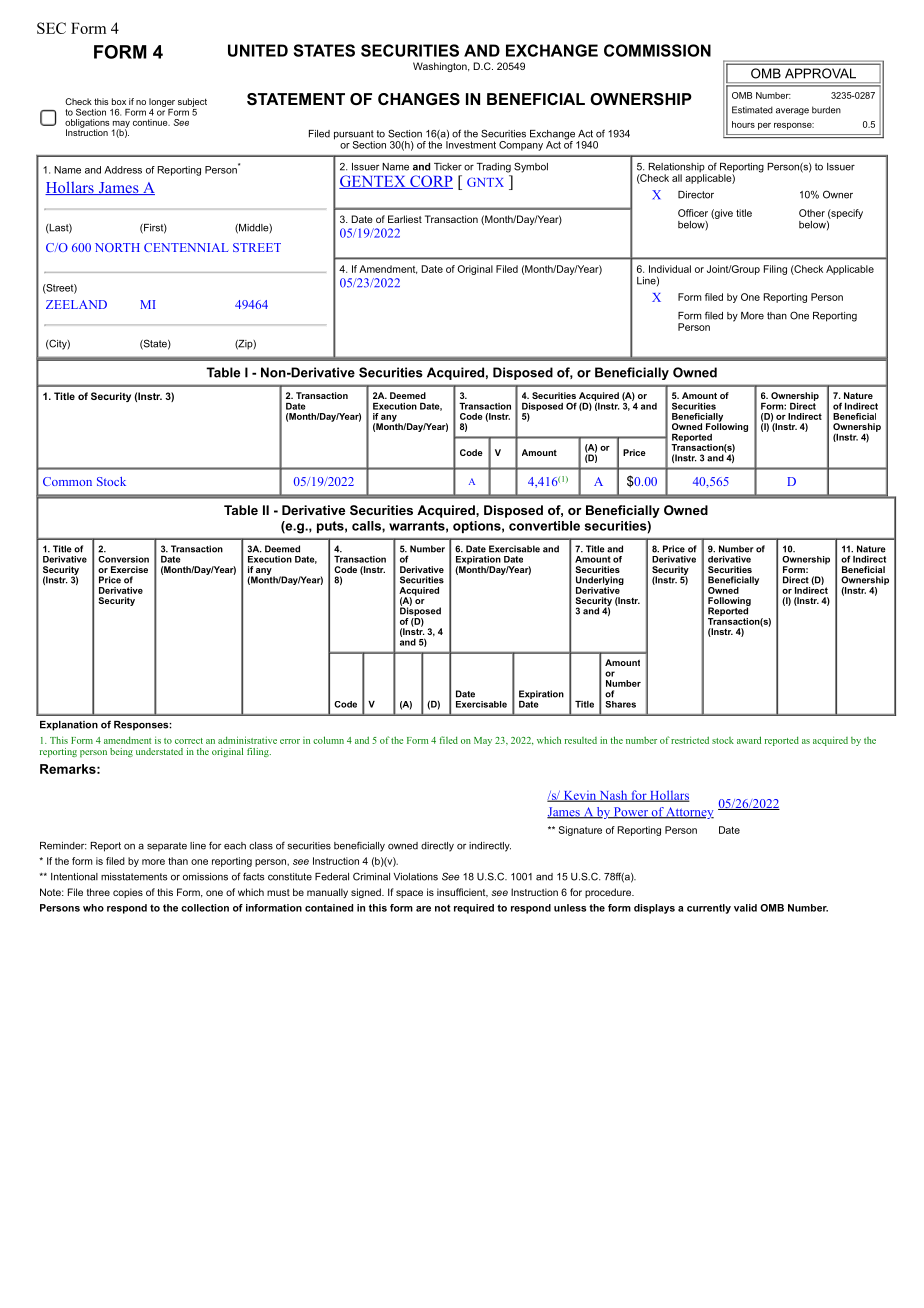 This screenshot has height=1308, width=924. Describe the element at coordinates (419, 99) in the screenshot. I see `CHANGES` at that location.
